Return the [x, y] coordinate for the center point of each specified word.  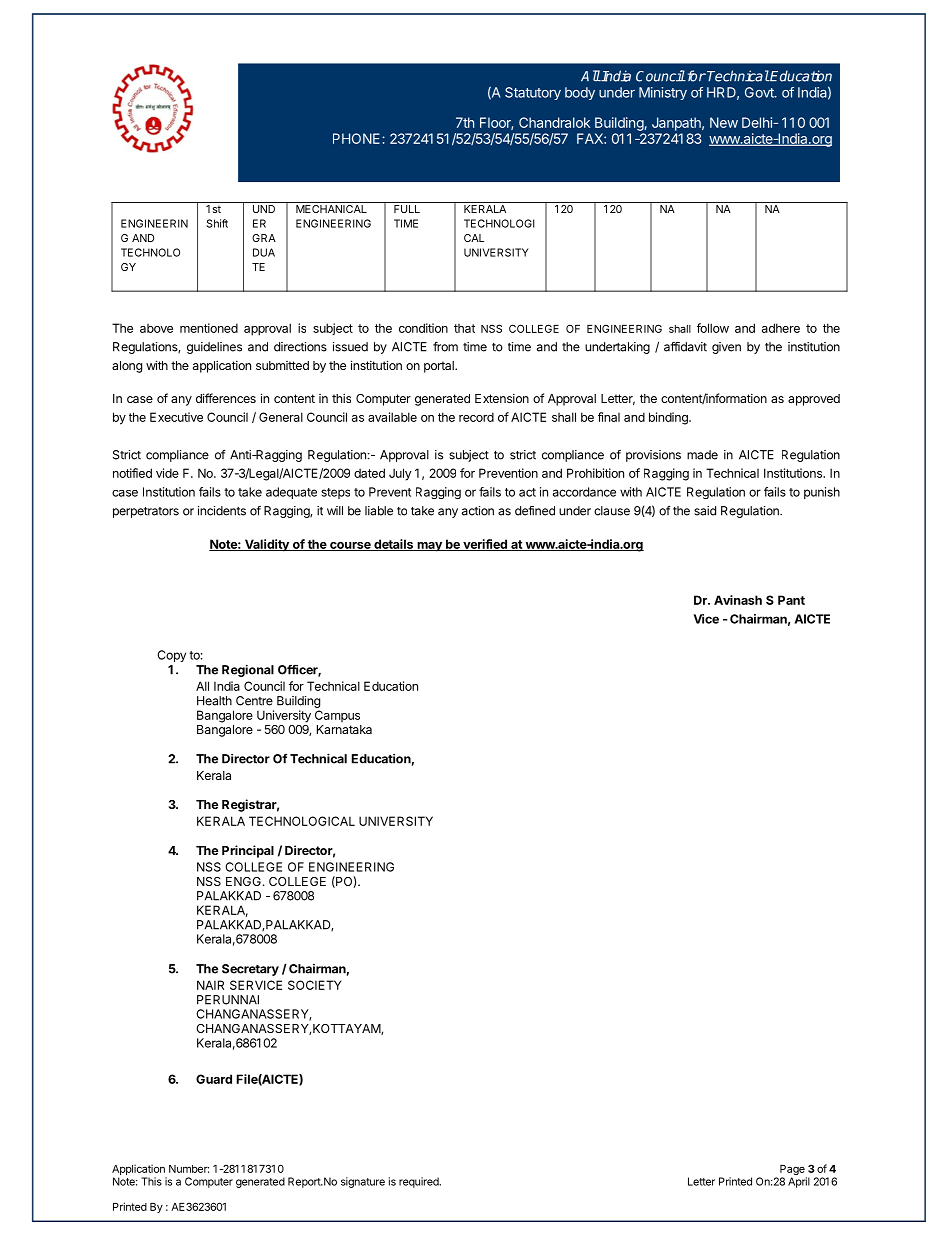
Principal [248, 851]
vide [167, 473]
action [478, 511]
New [724, 122]
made [702, 455]
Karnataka [344, 729]
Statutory [533, 93]
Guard [214, 1079]
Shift [217, 223]
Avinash [738, 600]
